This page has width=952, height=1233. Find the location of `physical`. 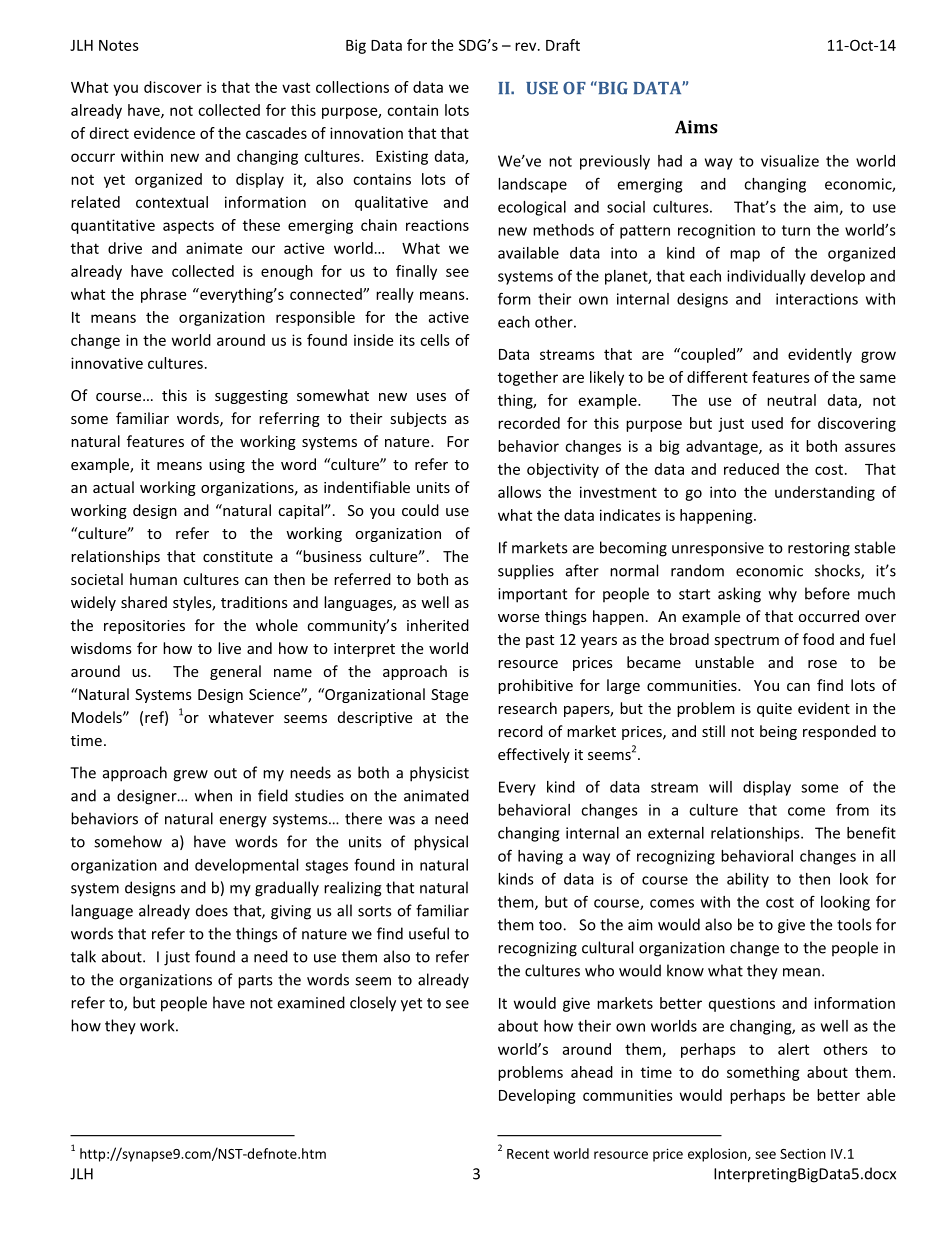

physical is located at coordinates (441, 843).
